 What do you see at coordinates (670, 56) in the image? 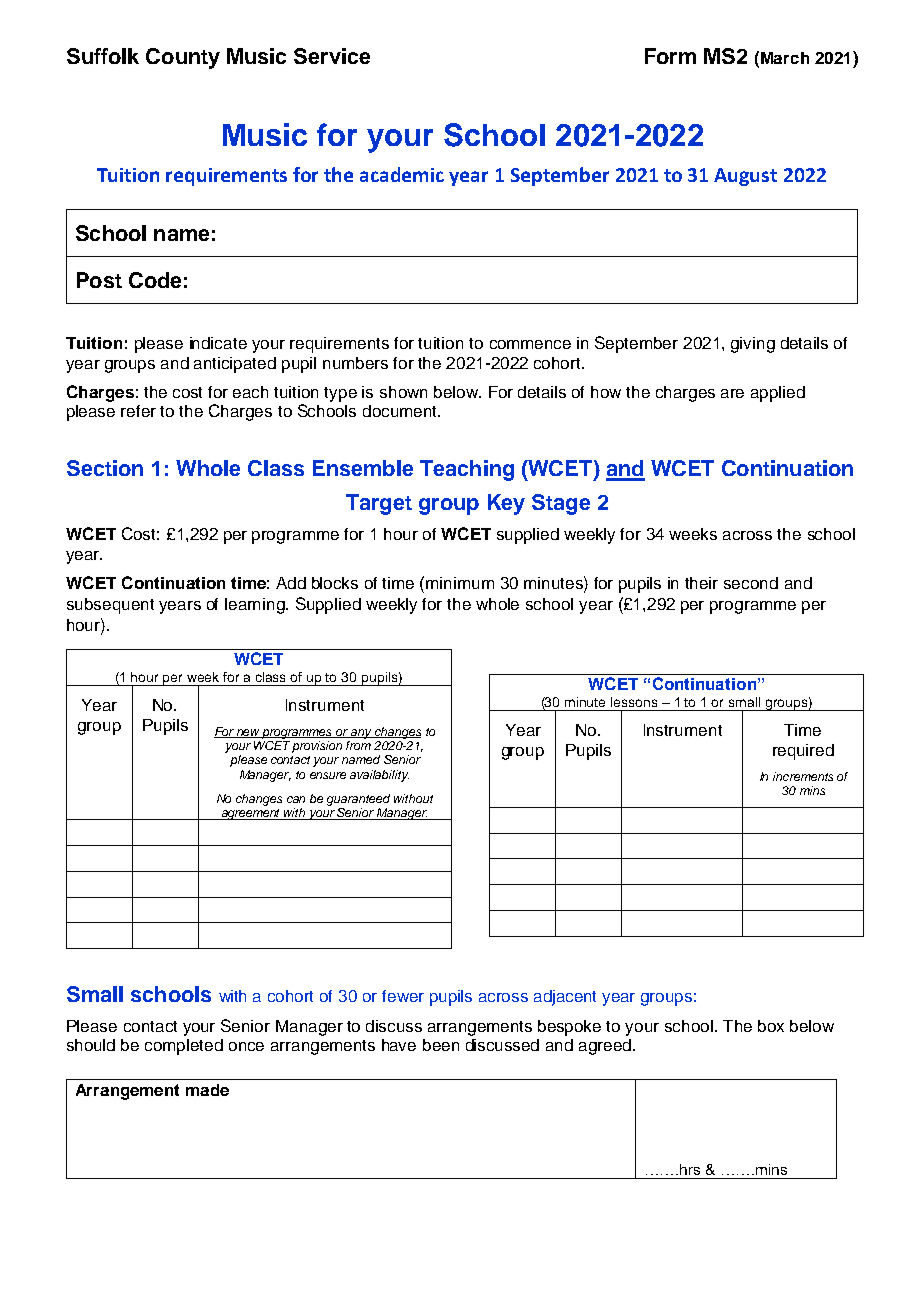
I see `Form` at bounding box center [670, 56].
